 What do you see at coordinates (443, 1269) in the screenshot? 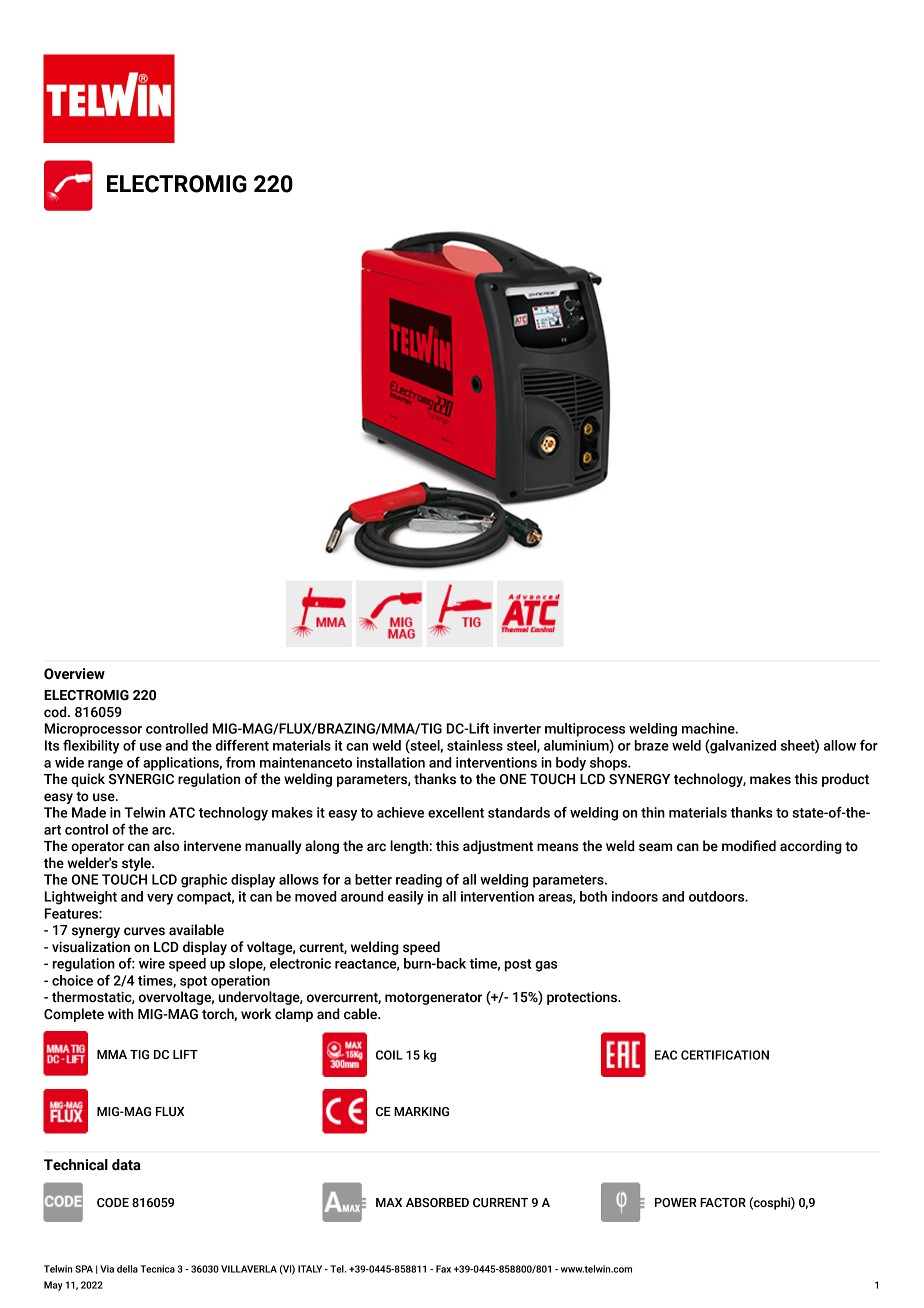
I see `Fax` at bounding box center [443, 1269].
